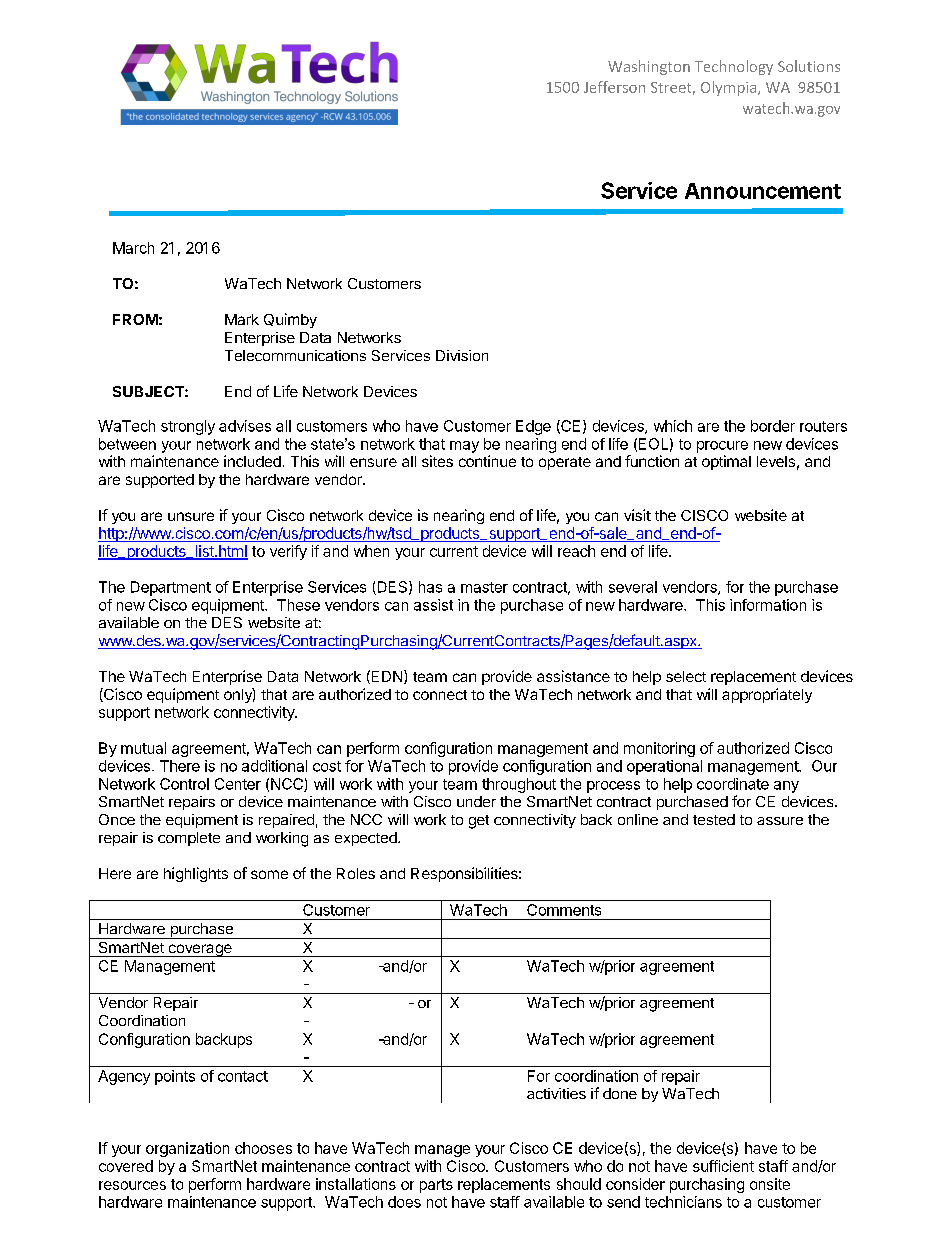 Image resolution: width=952 pixels, height=1233 pixels. I want to click on optimal, so click(726, 462).
